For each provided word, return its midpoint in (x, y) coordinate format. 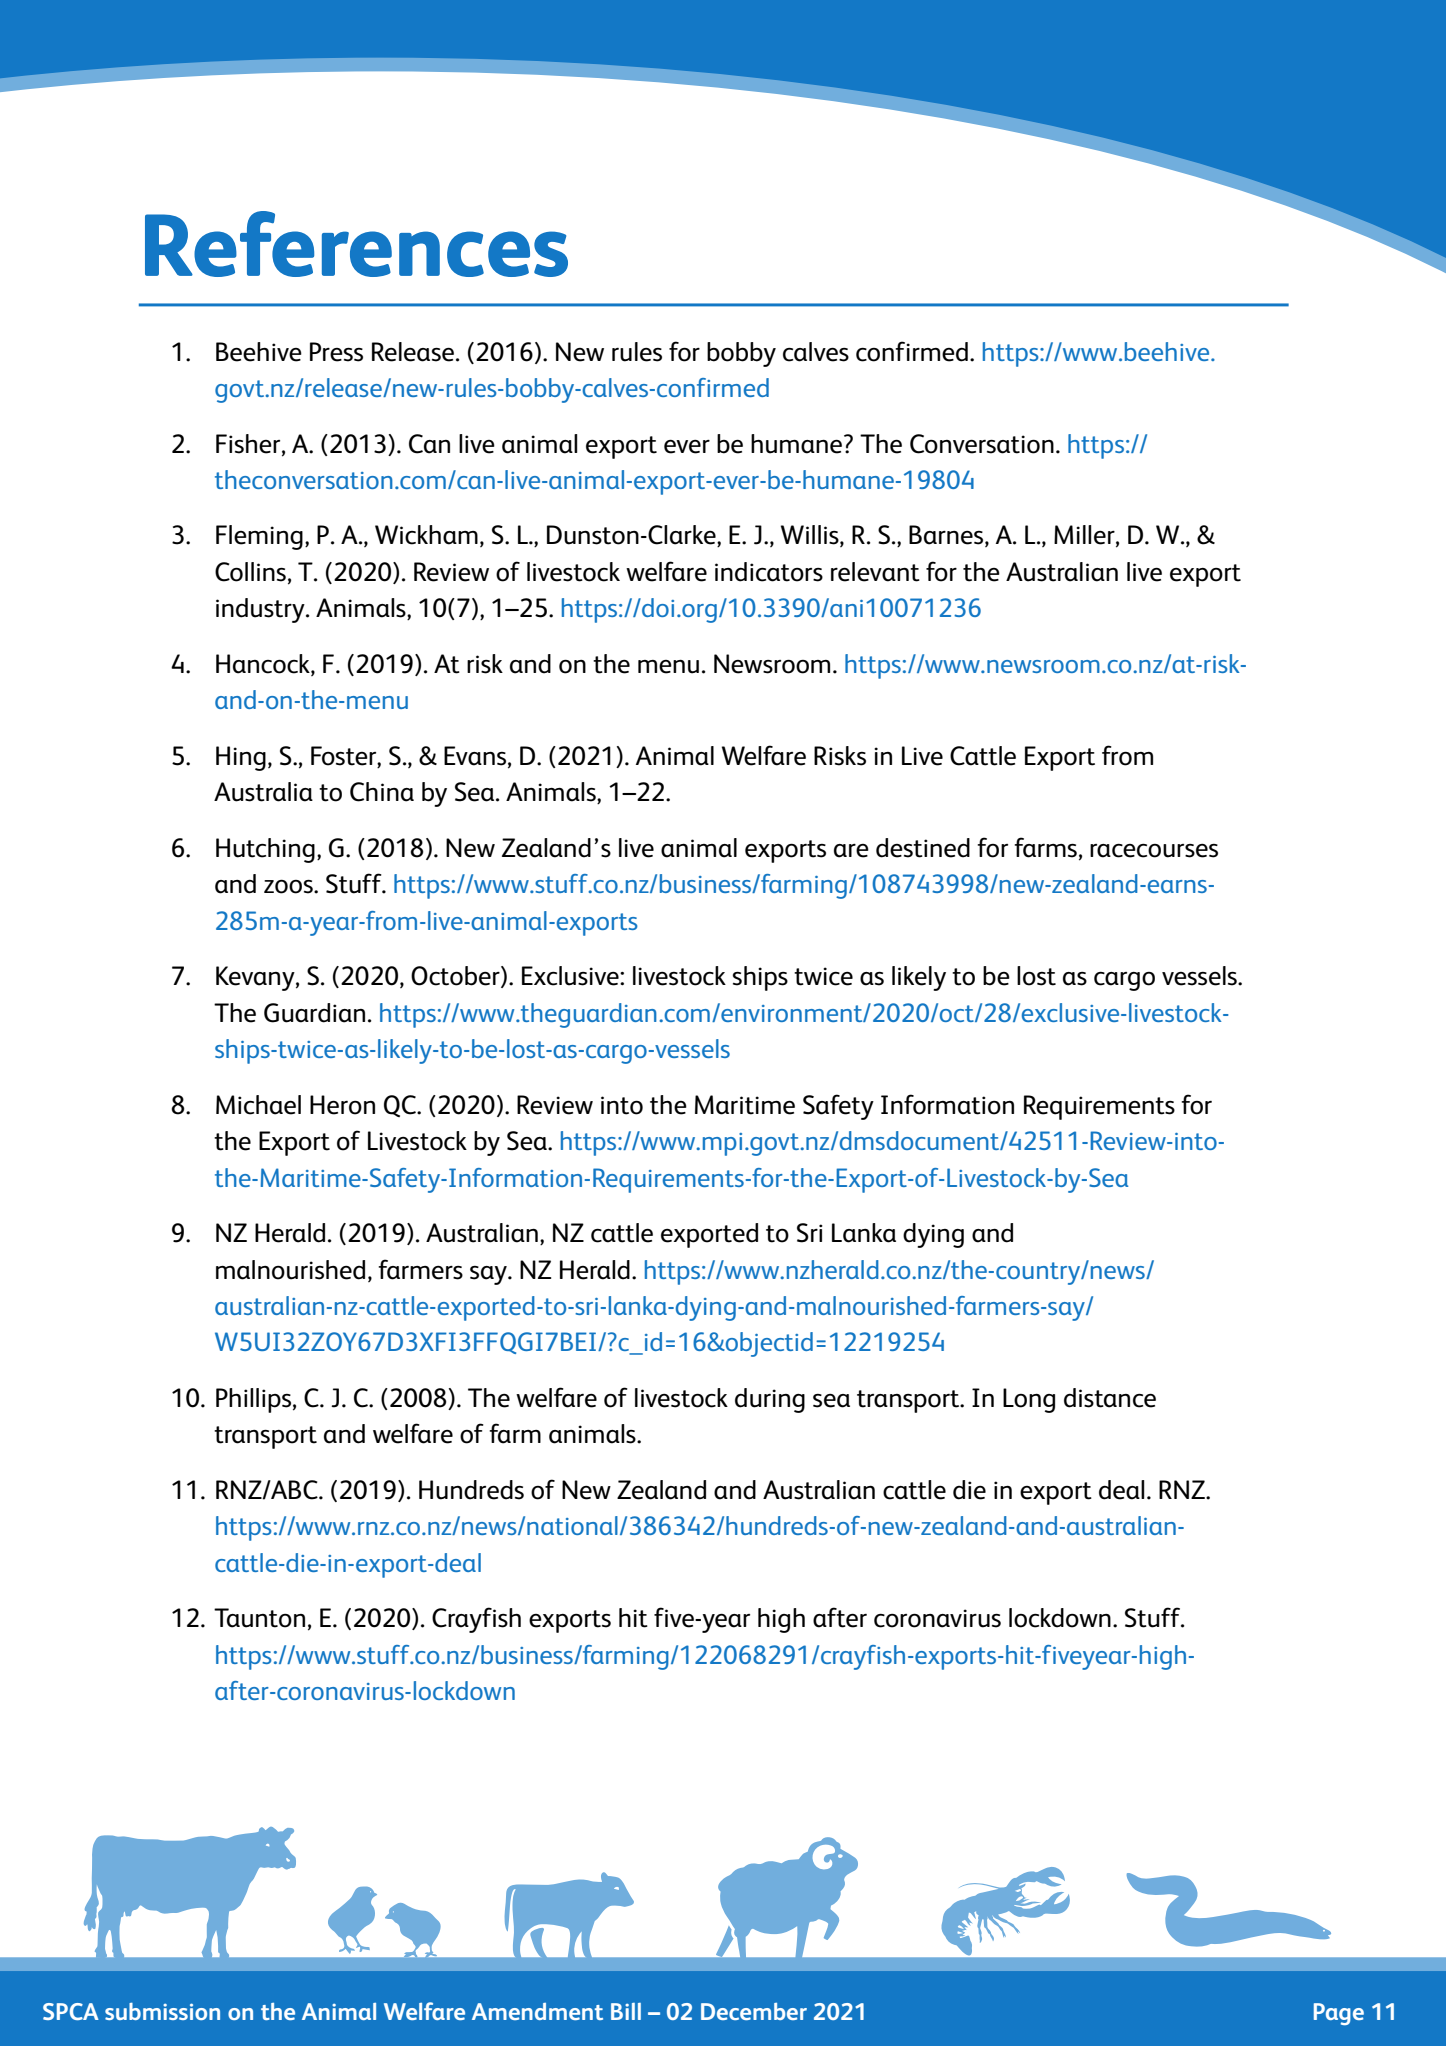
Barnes (947, 536)
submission (162, 2011)
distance (1110, 1398)
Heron (342, 1105)
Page (1339, 2014)
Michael (258, 1105)
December (754, 2011)
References (356, 244)
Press (336, 352)
